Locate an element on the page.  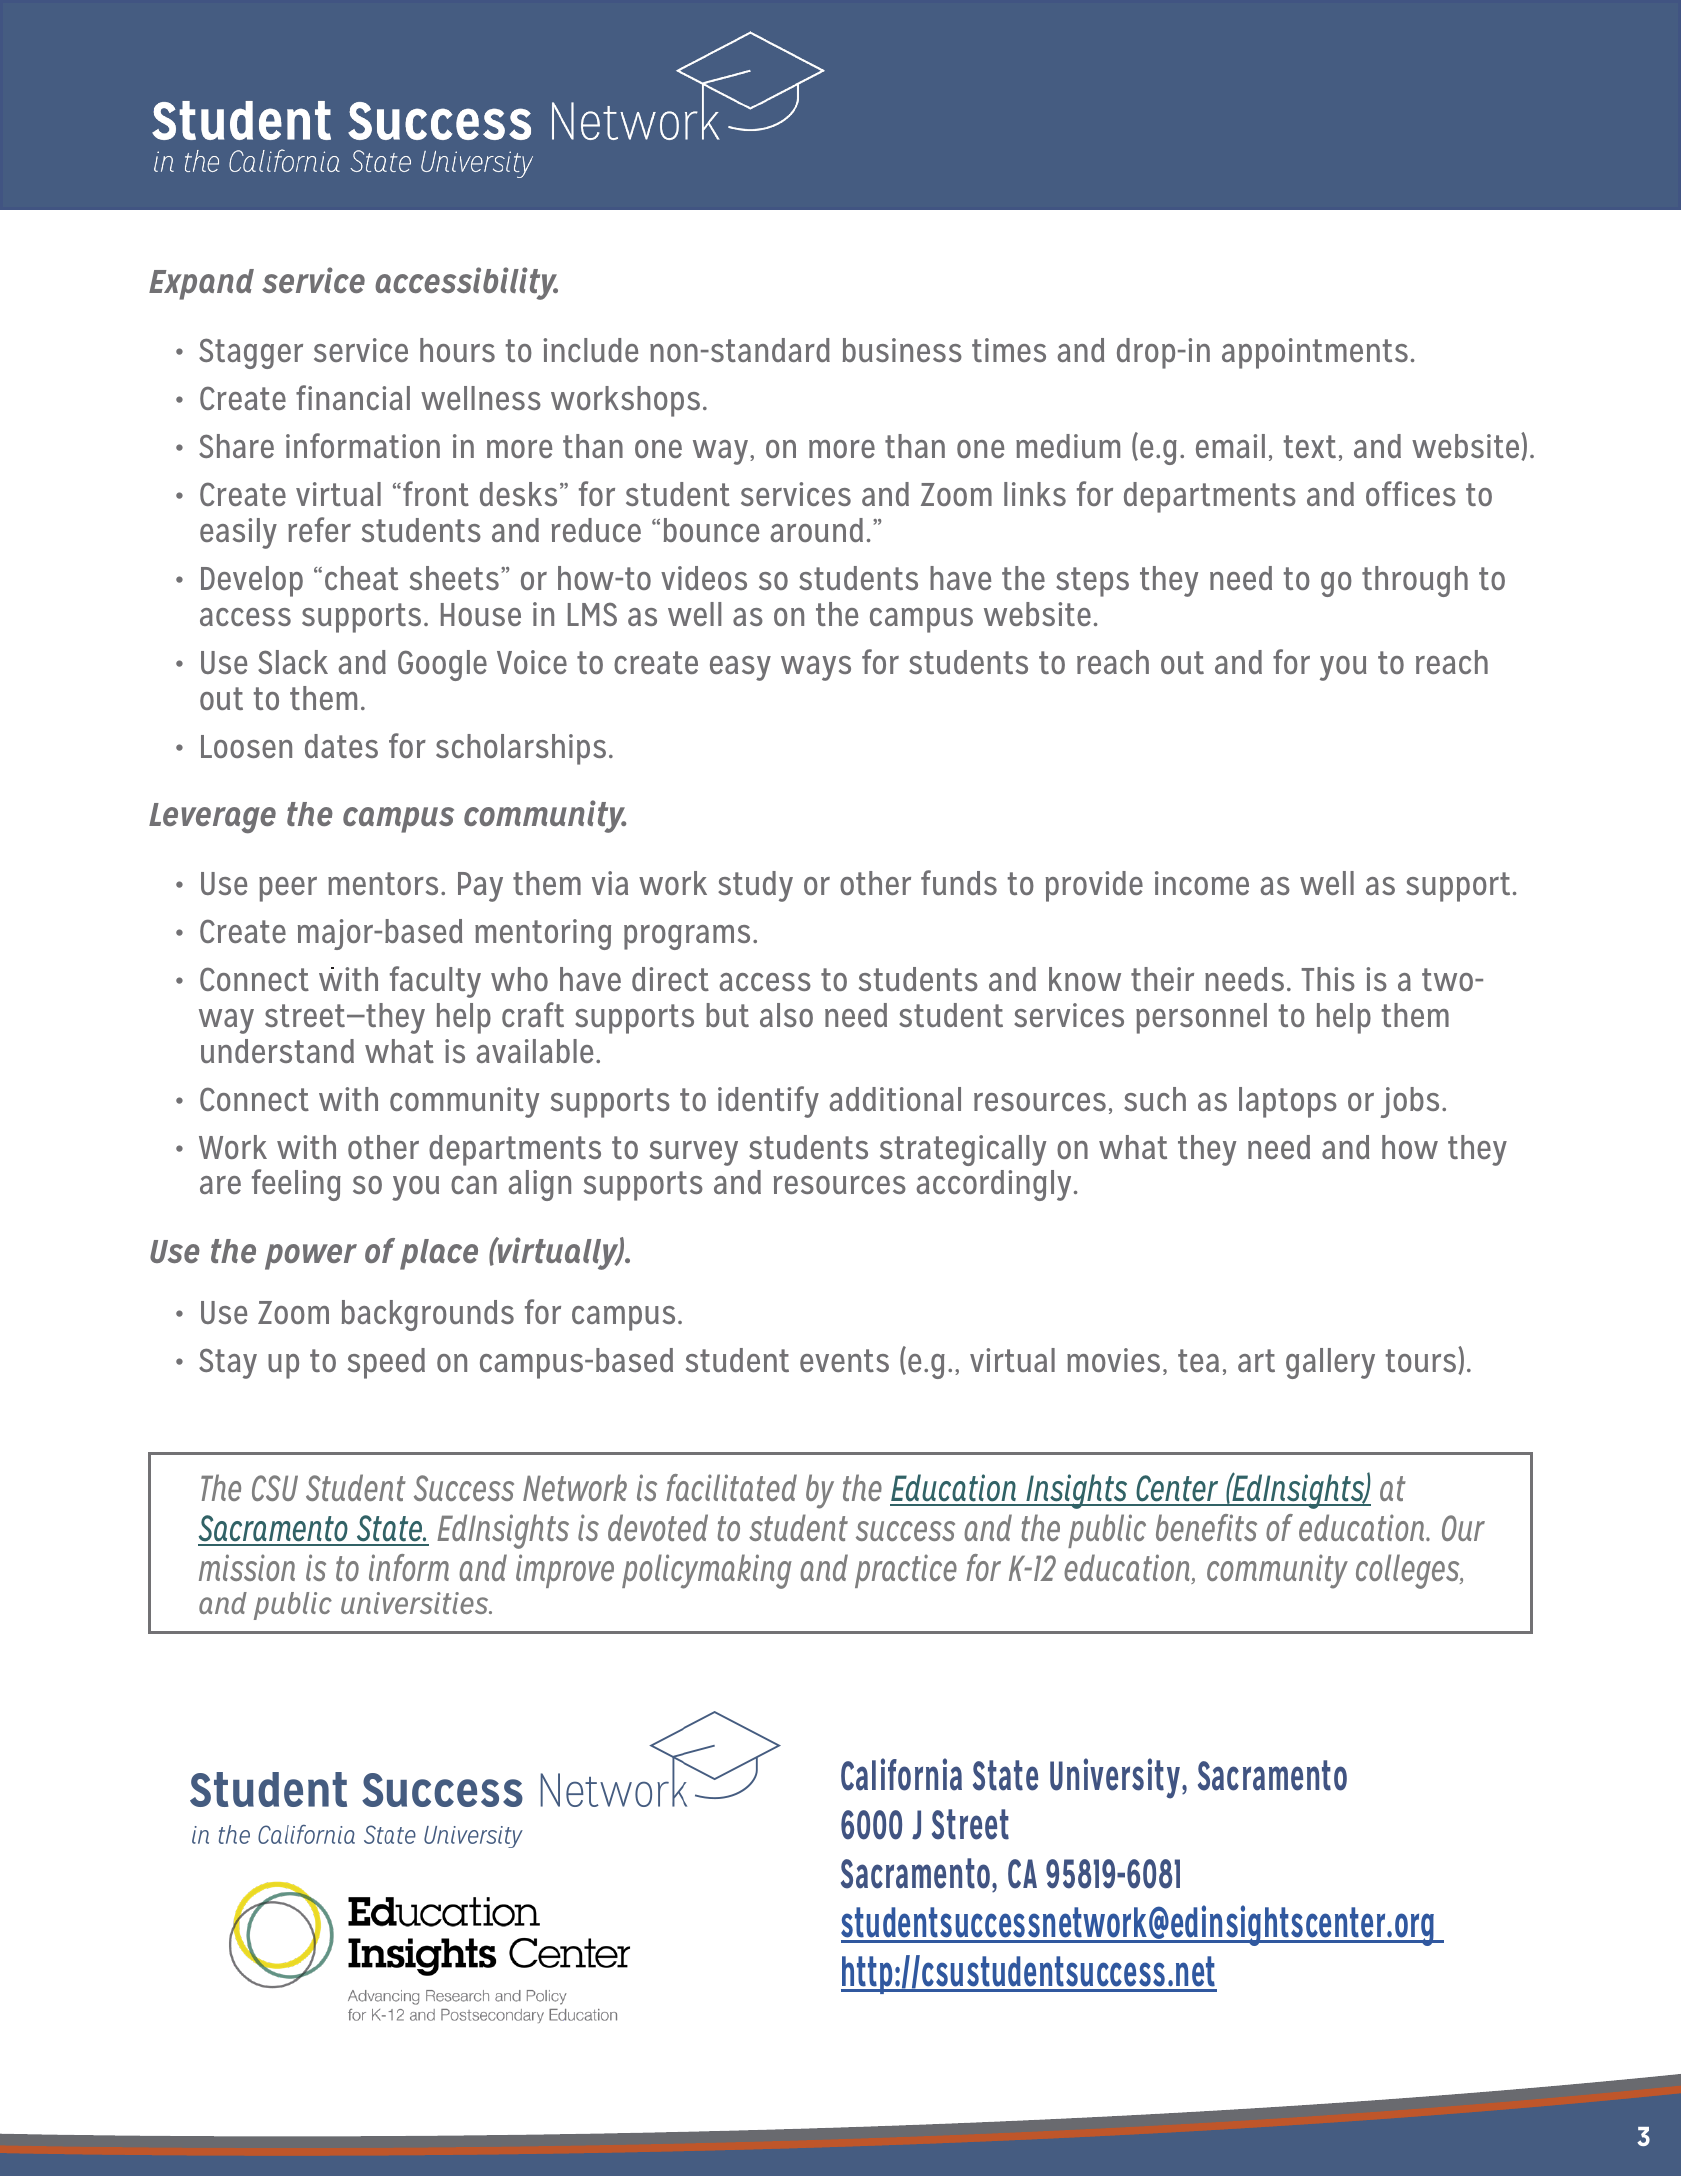
events is located at coordinates (844, 1360).
